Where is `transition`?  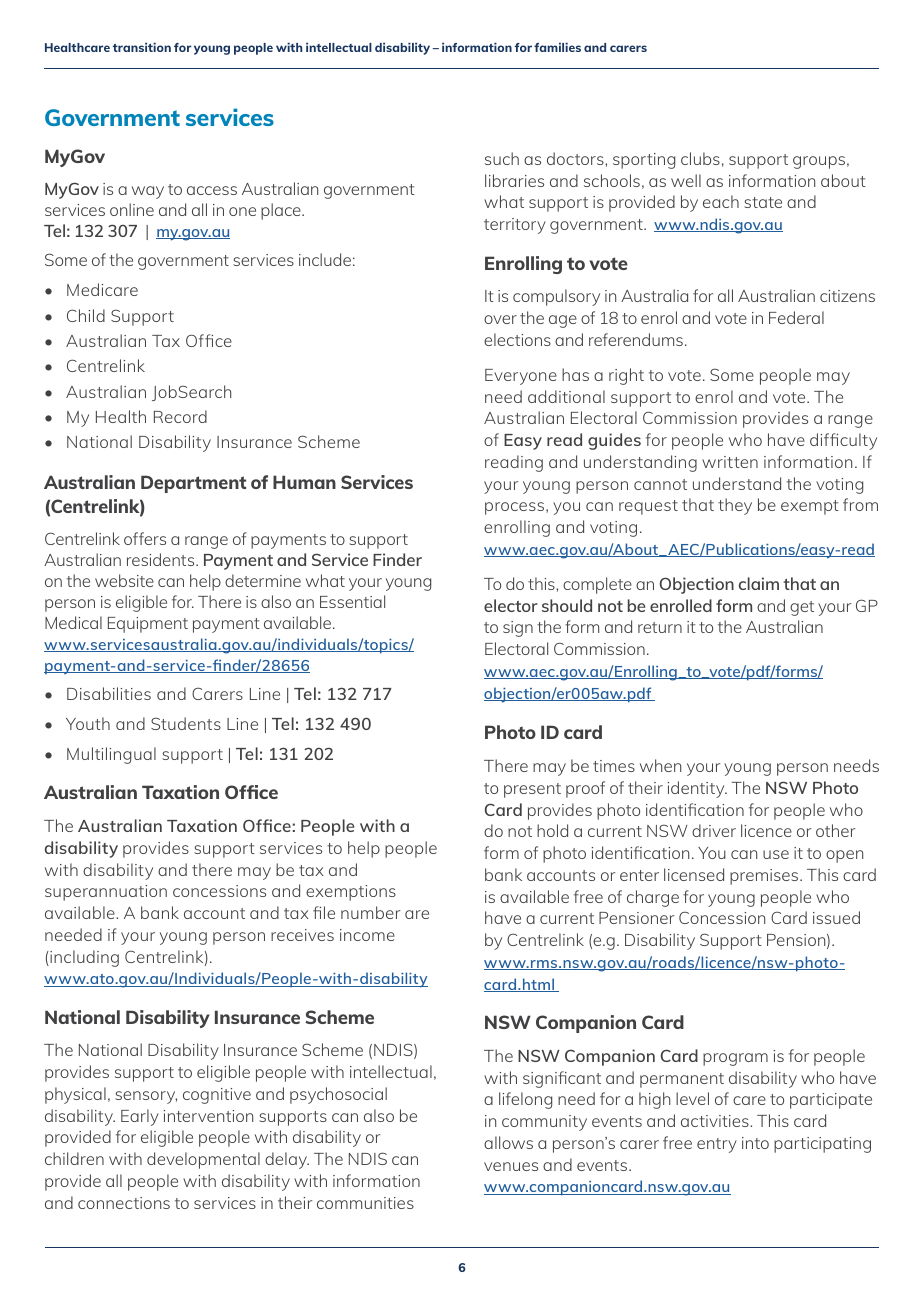 transition is located at coordinates (142, 47).
